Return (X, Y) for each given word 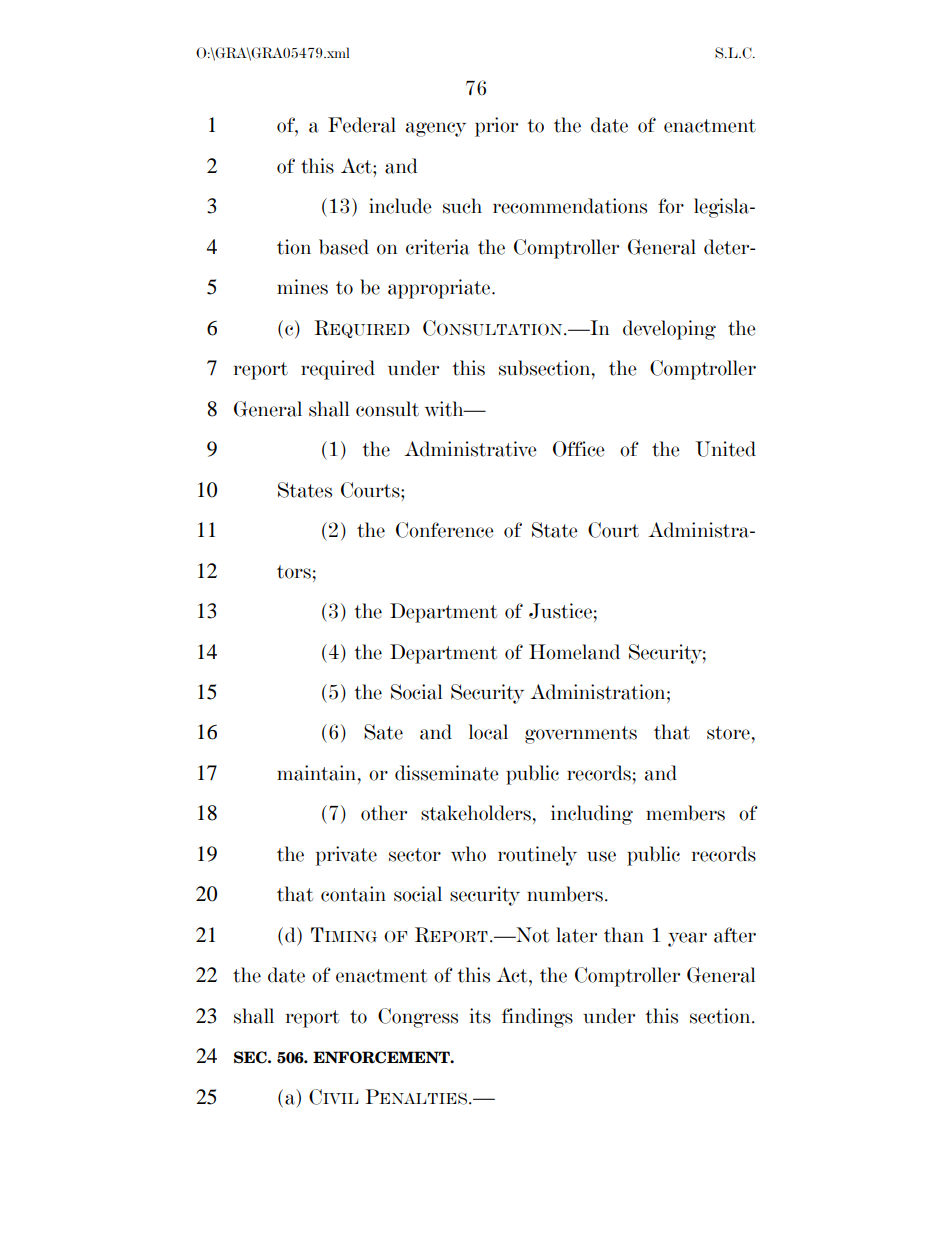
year (687, 939)
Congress (418, 1018)
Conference (445, 530)
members (685, 813)
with (445, 409)
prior (496, 127)
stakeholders (476, 813)
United (725, 449)
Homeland (574, 652)
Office (579, 449)
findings (537, 1018)
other (384, 813)
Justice (560, 611)
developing (669, 330)
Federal (362, 125)
